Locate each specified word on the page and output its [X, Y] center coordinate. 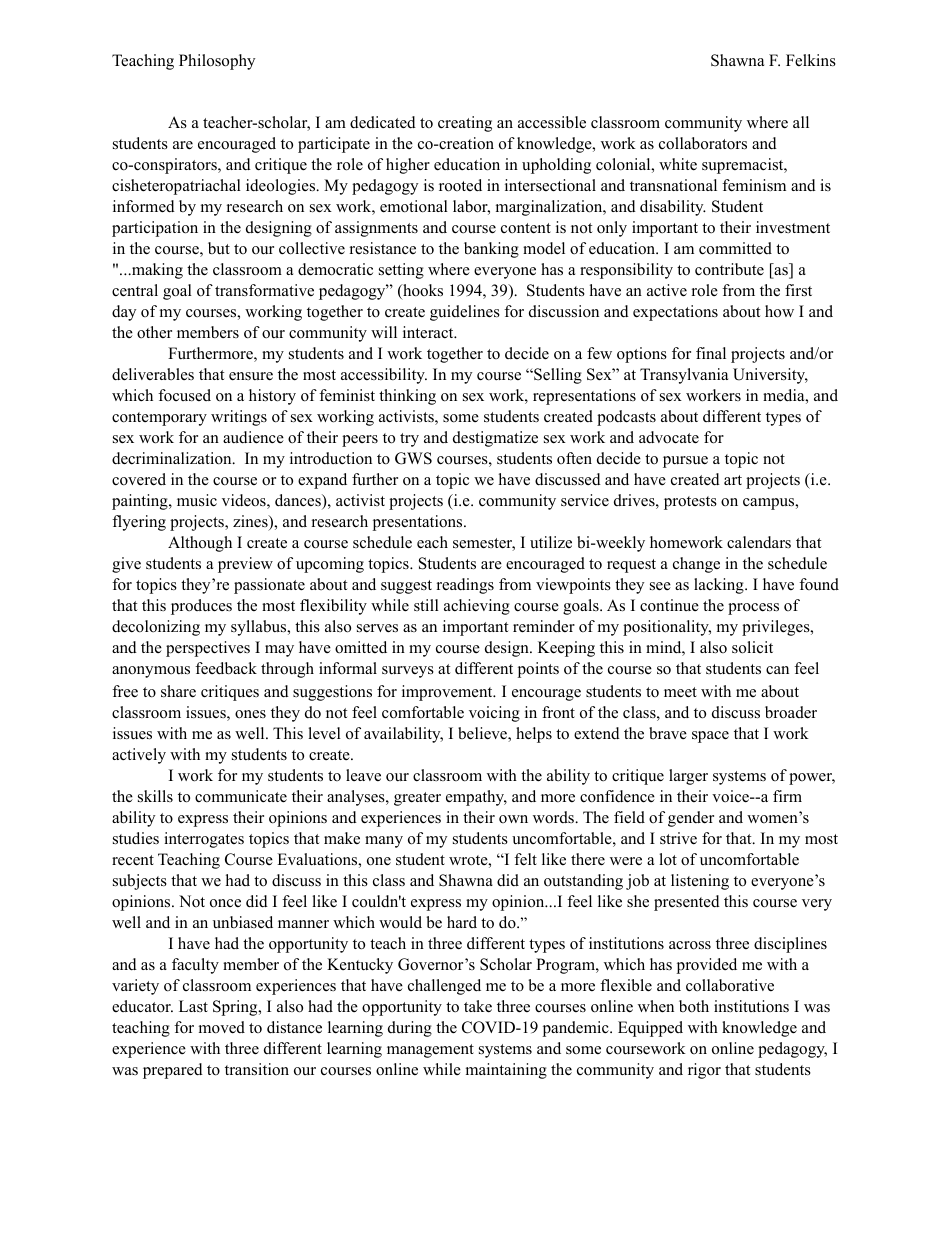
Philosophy [217, 62]
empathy [476, 798]
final [711, 353]
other [154, 332]
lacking [720, 586]
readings [465, 586]
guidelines [465, 313]
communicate [241, 796]
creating [465, 124]
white [678, 164]
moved [222, 1027]
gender [691, 819]
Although [200, 544]
